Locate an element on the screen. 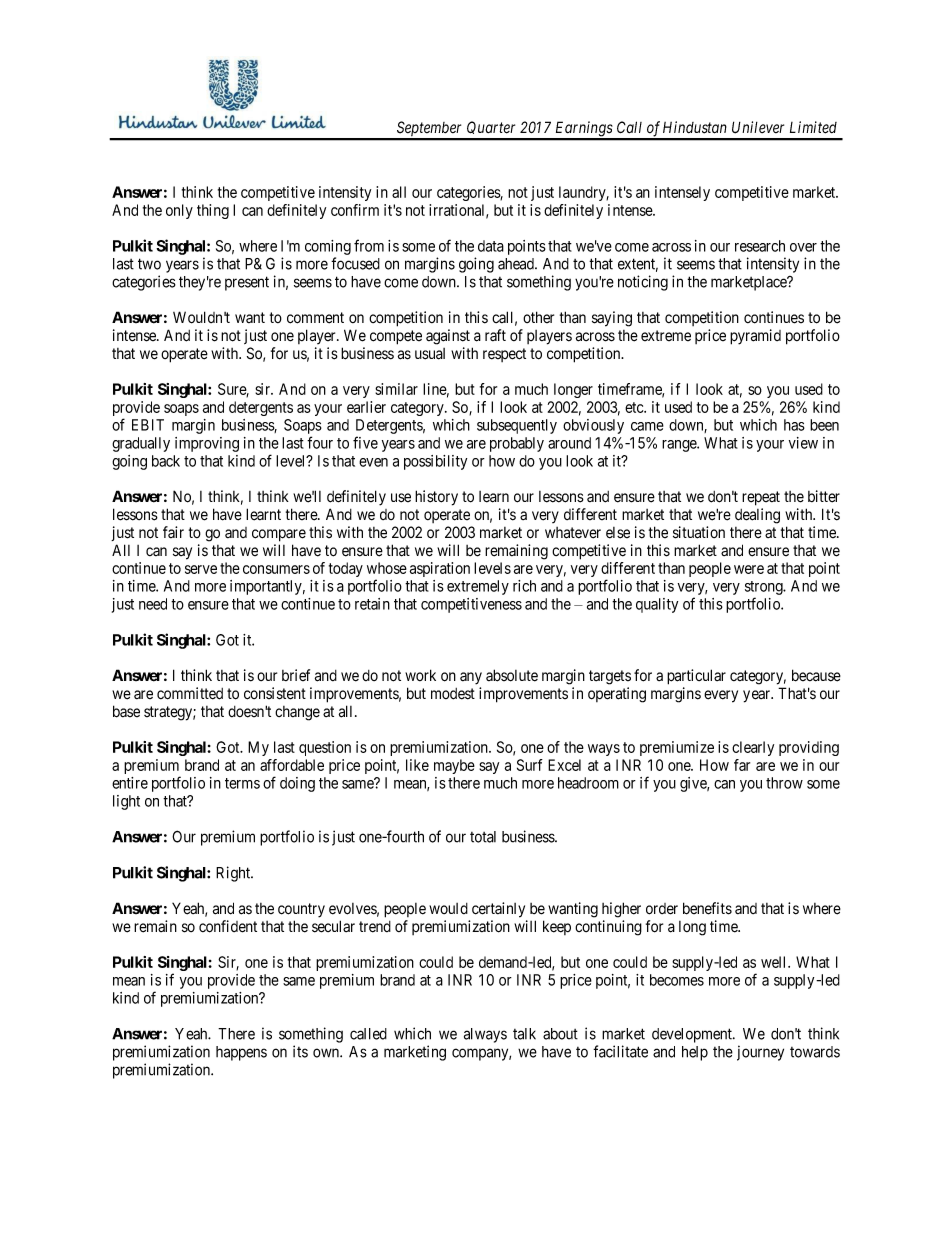 The height and width of the screenshot is (1233, 952). journey is located at coordinates (760, 1053).
